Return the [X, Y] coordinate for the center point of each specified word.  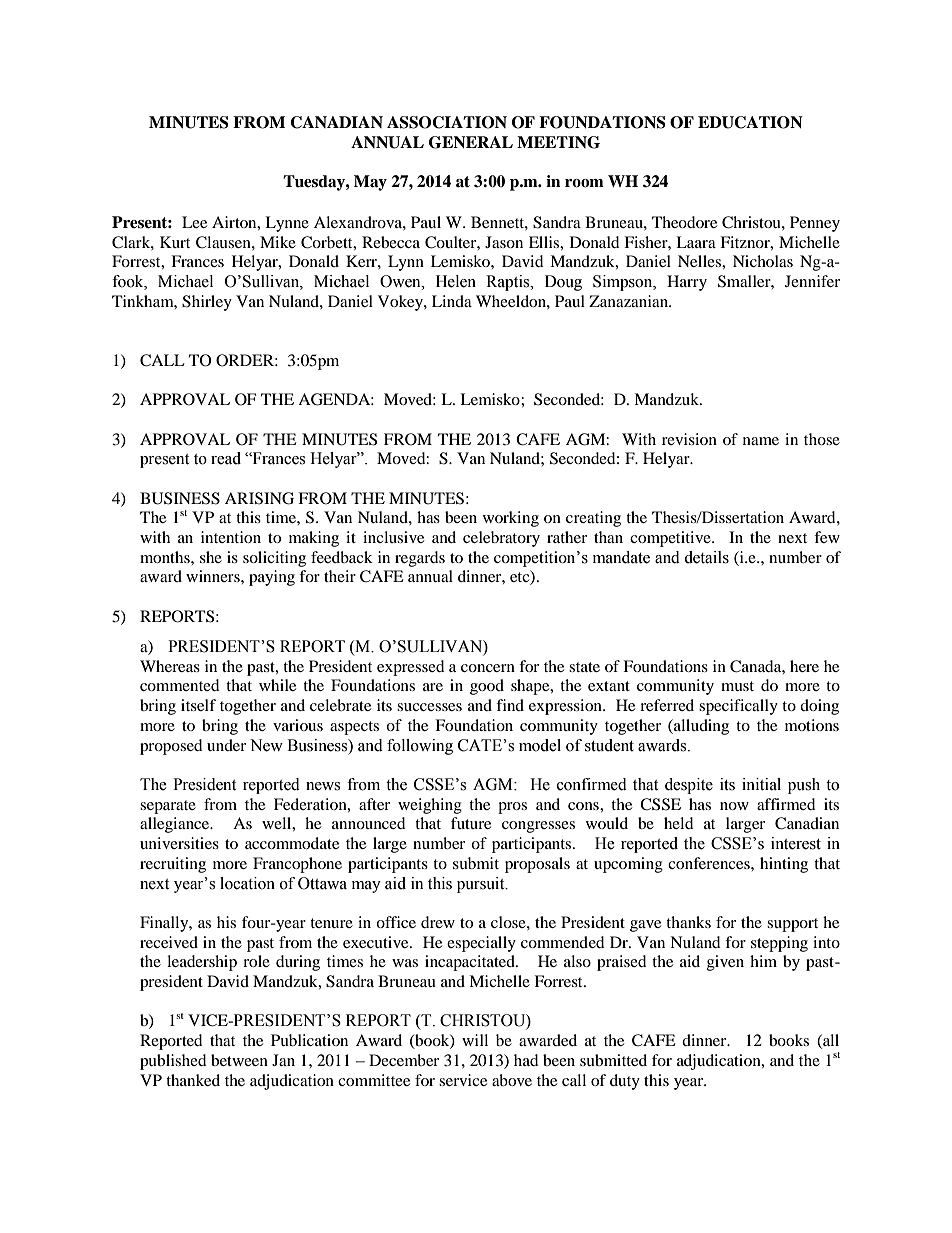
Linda [452, 301]
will [475, 1040]
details [706, 557]
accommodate [292, 843]
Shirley [207, 303]
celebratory [501, 539]
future [471, 823]
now [734, 806]
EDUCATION [750, 122]
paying [272, 578]
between [239, 1060]
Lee [194, 222]
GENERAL [471, 142]
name [761, 441]
